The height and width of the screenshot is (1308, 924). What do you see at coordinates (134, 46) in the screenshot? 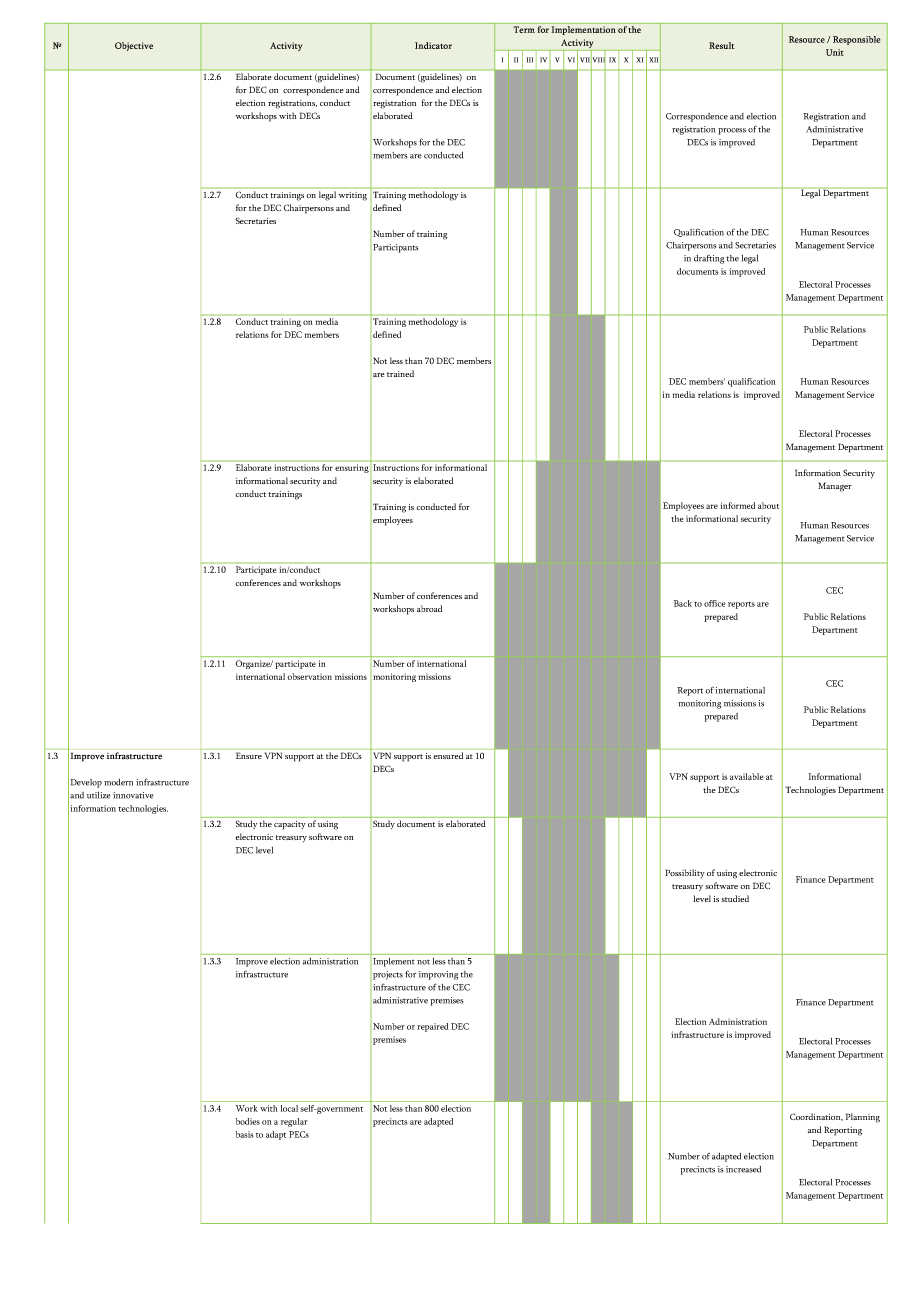
I see `Objective` at bounding box center [134, 46].
